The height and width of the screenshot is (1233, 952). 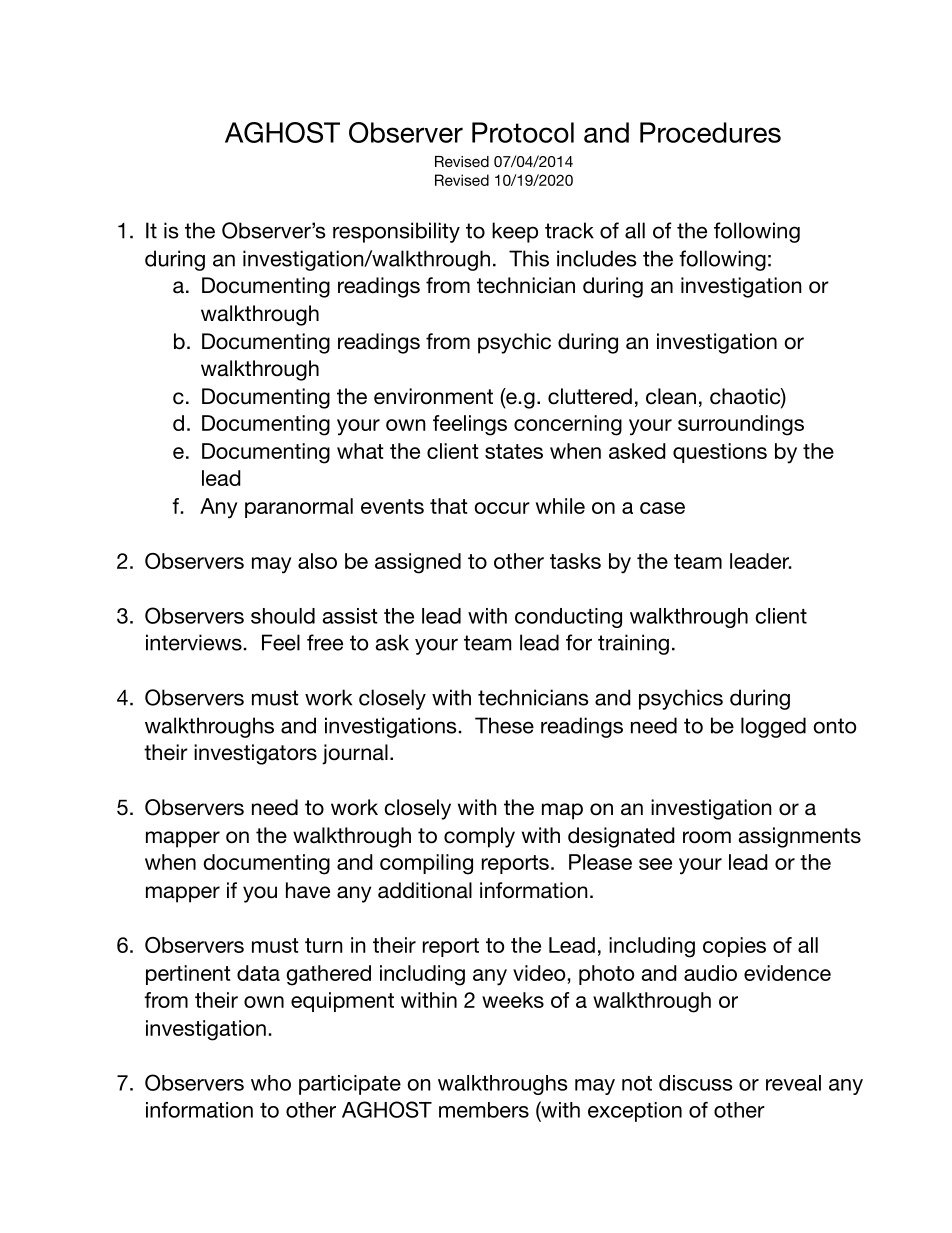 What do you see at coordinates (523, 132) in the screenshot?
I see `Protocol` at bounding box center [523, 132].
